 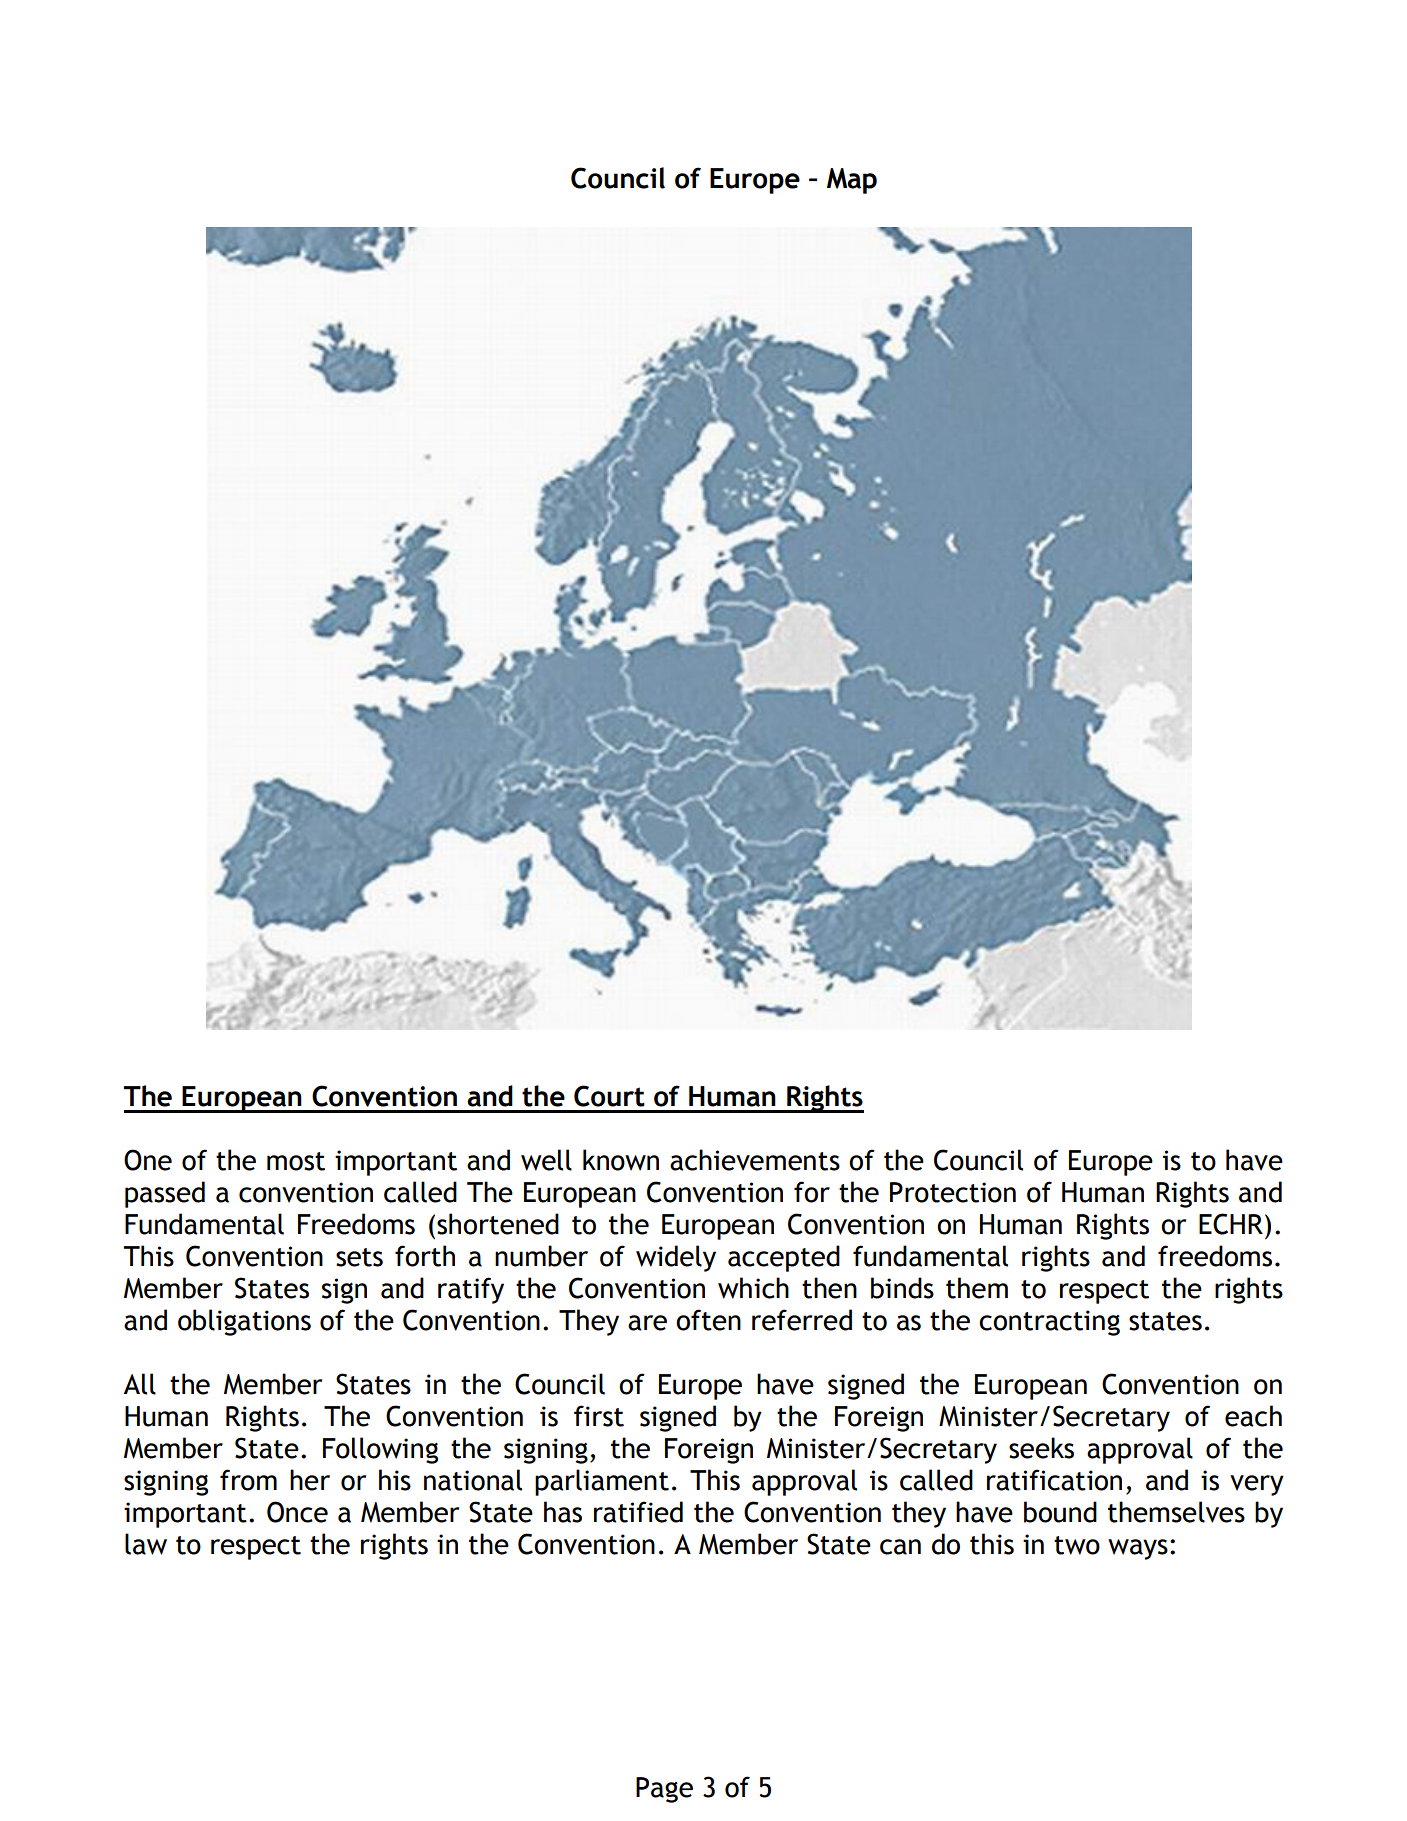 I want to click on most, so click(x=296, y=1161).
